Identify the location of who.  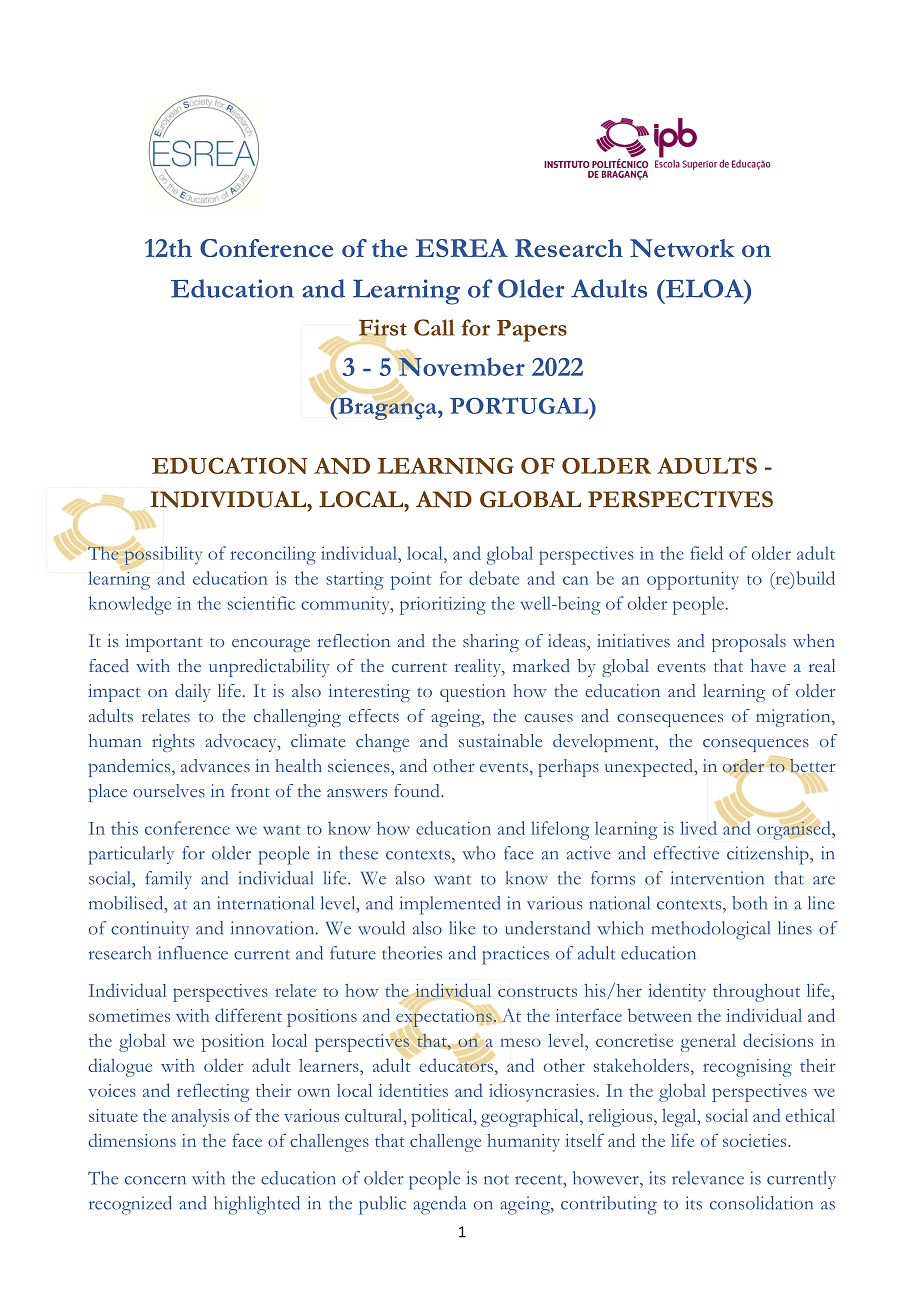
(478, 853).
